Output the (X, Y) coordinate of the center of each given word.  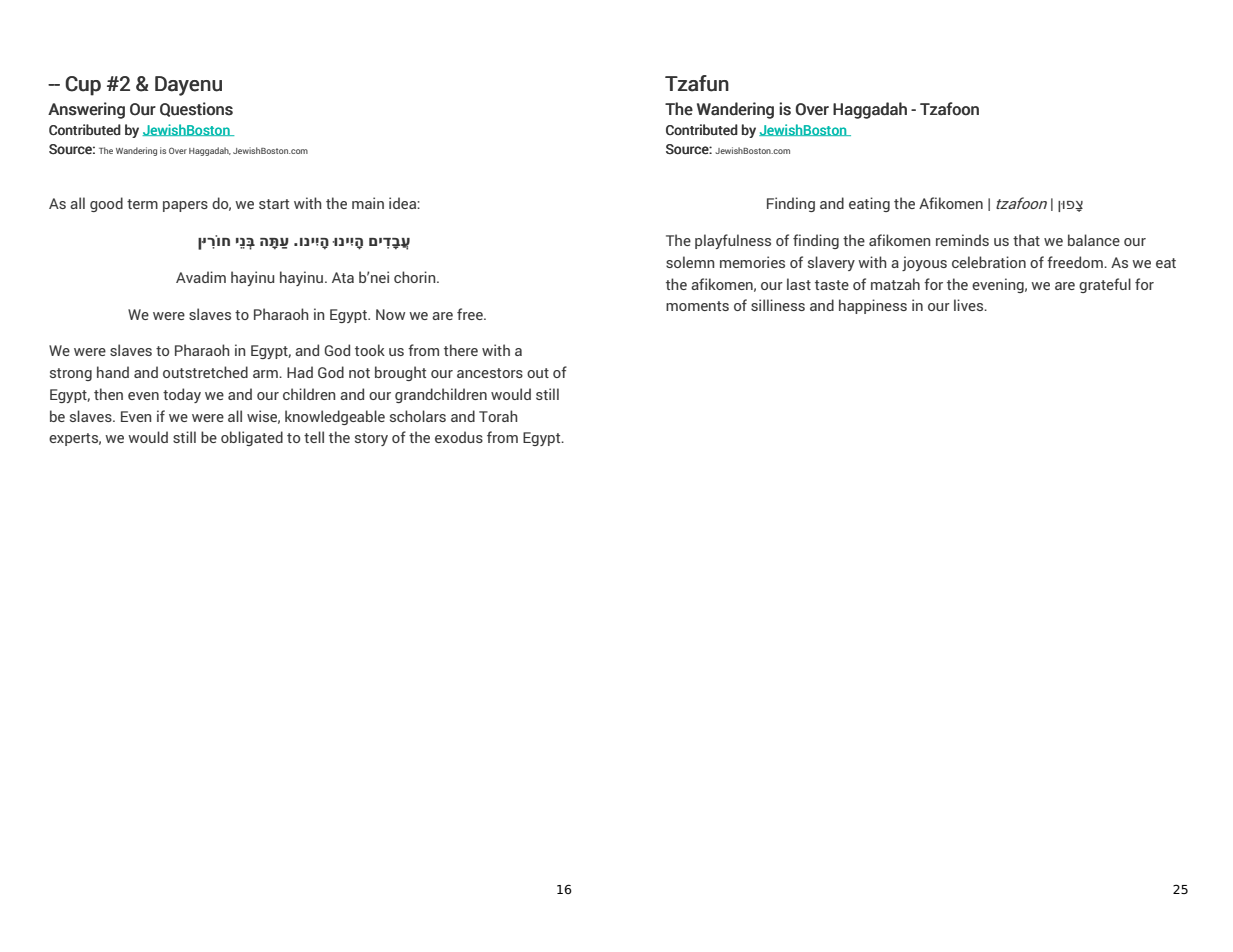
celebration (989, 262)
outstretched (205, 372)
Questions (196, 109)
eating (869, 204)
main (368, 203)
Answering (86, 110)
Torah (498, 416)
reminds (962, 240)
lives (970, 305)
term (142, 204)
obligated (252, 438)
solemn (690, 262)
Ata (343, 277)
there (461, 350)
